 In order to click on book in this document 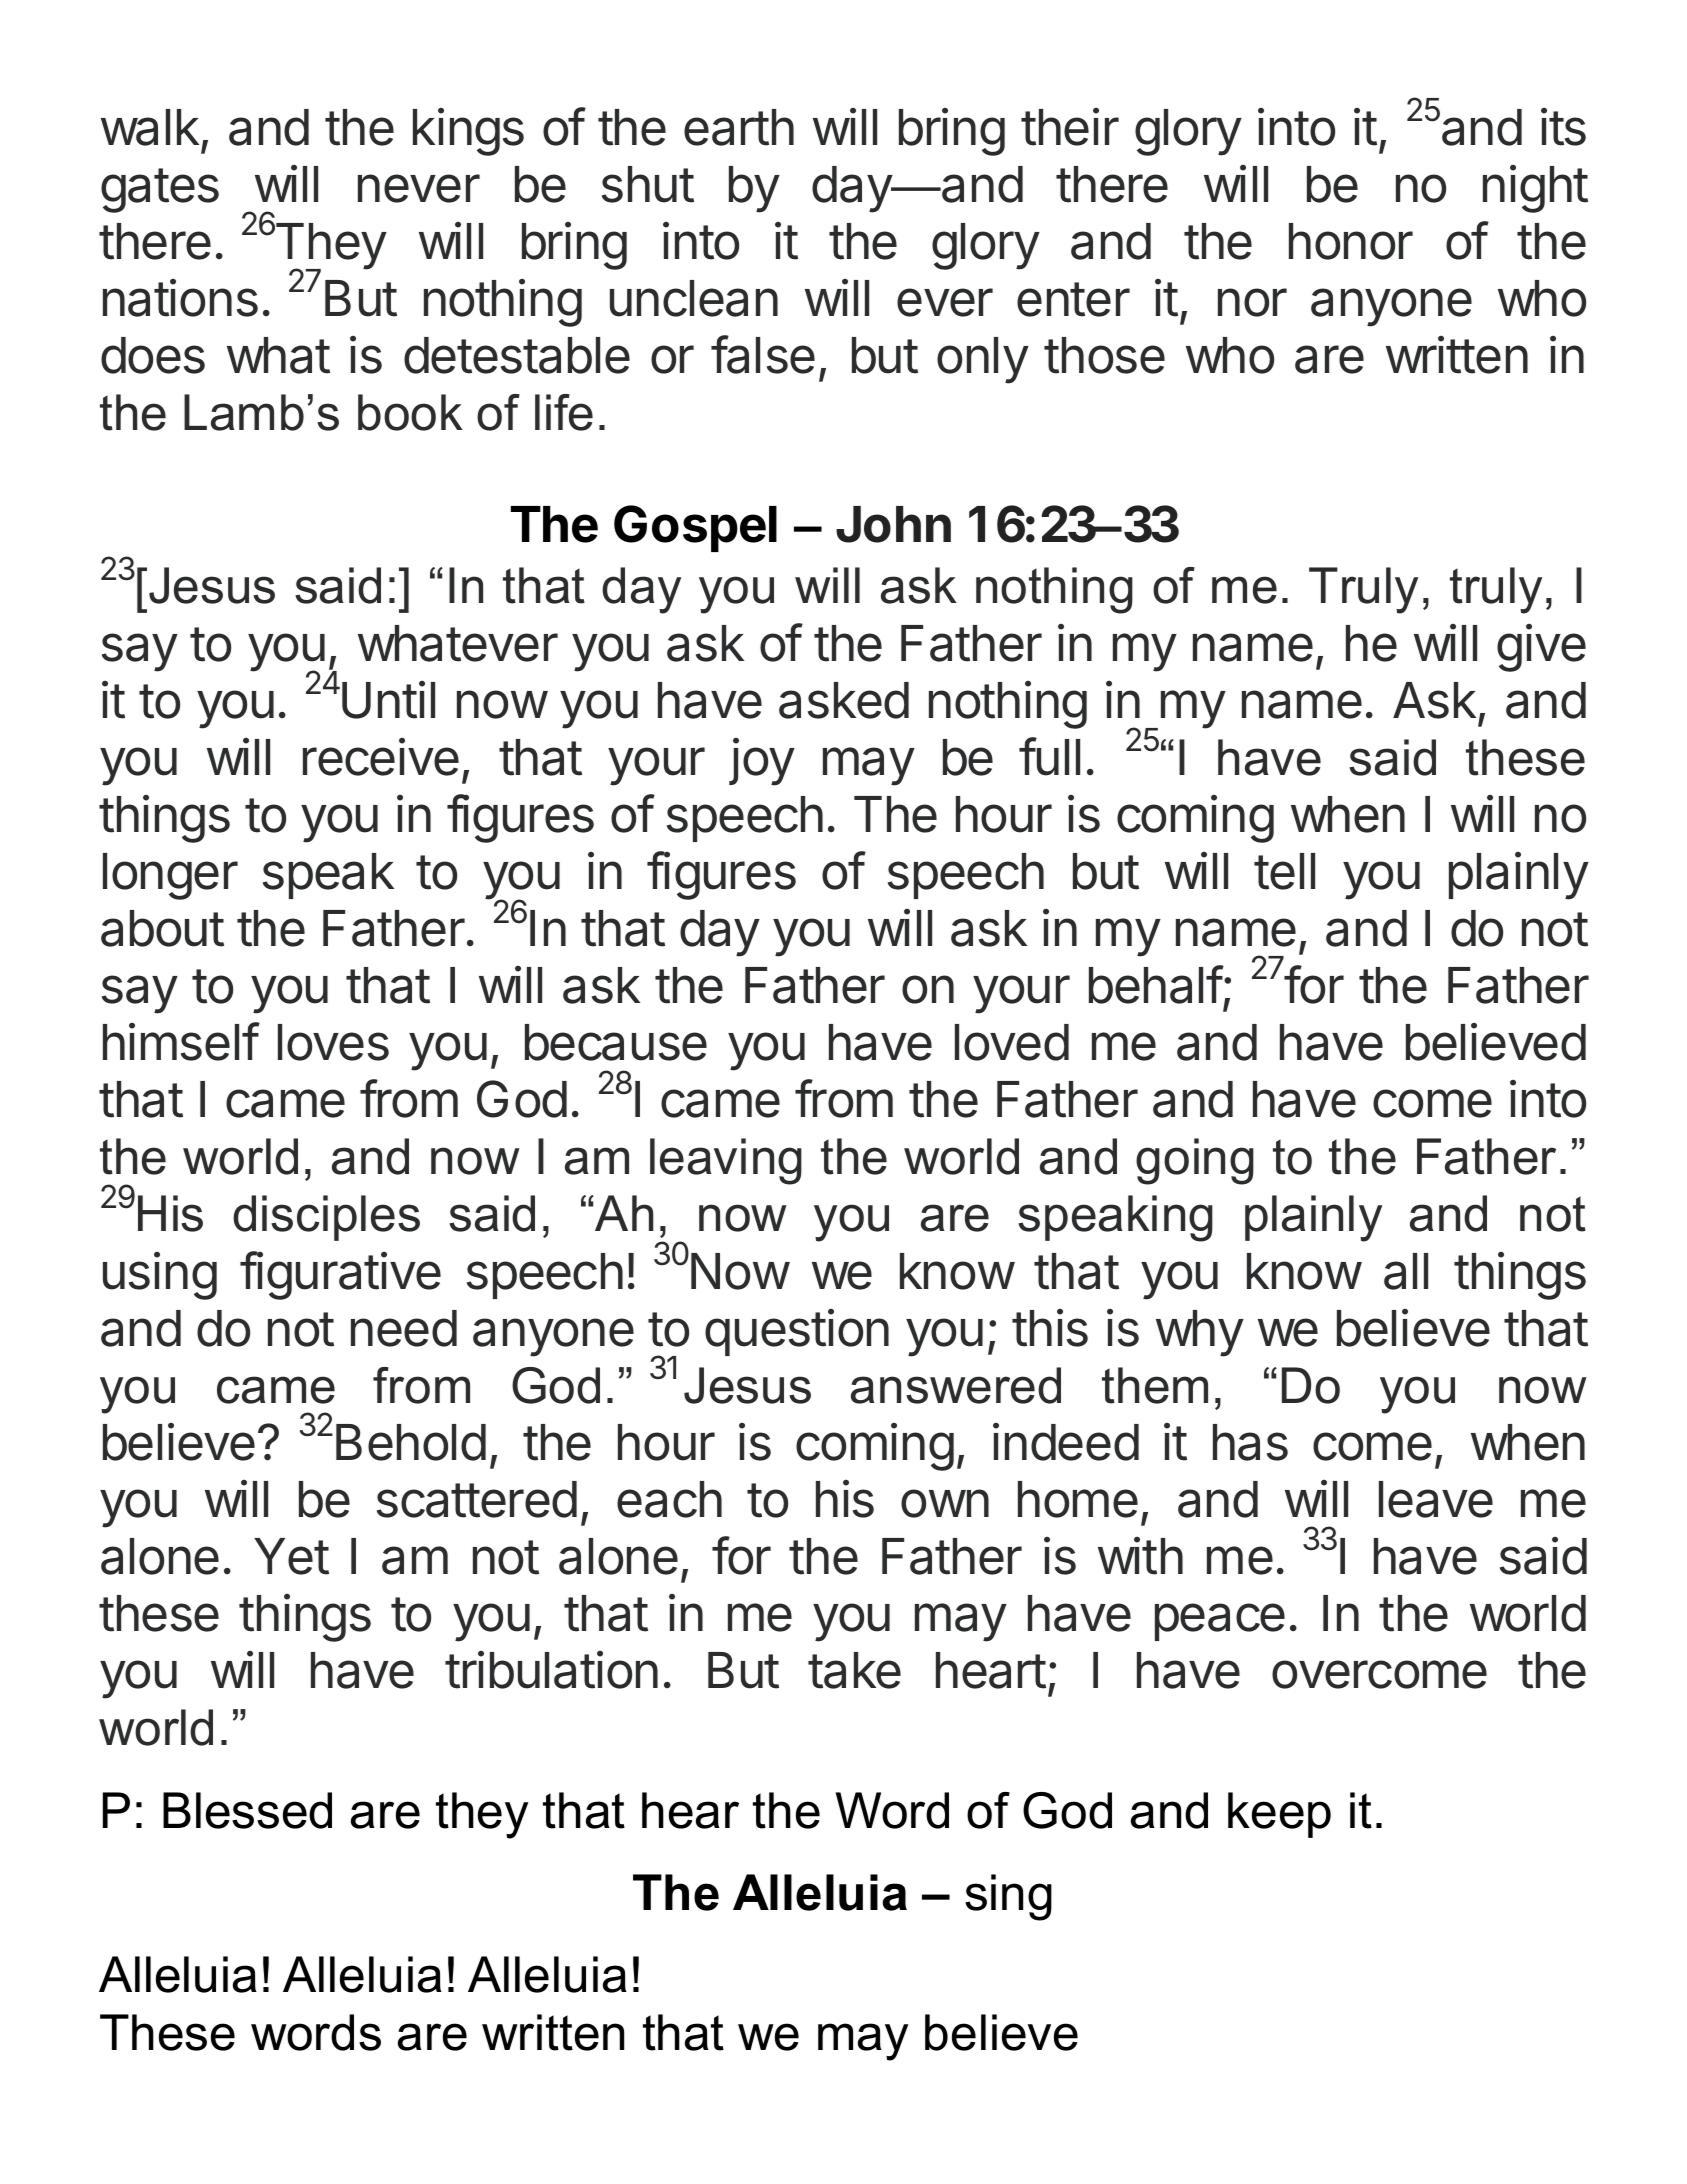, I will do `click(410, 412)`.
